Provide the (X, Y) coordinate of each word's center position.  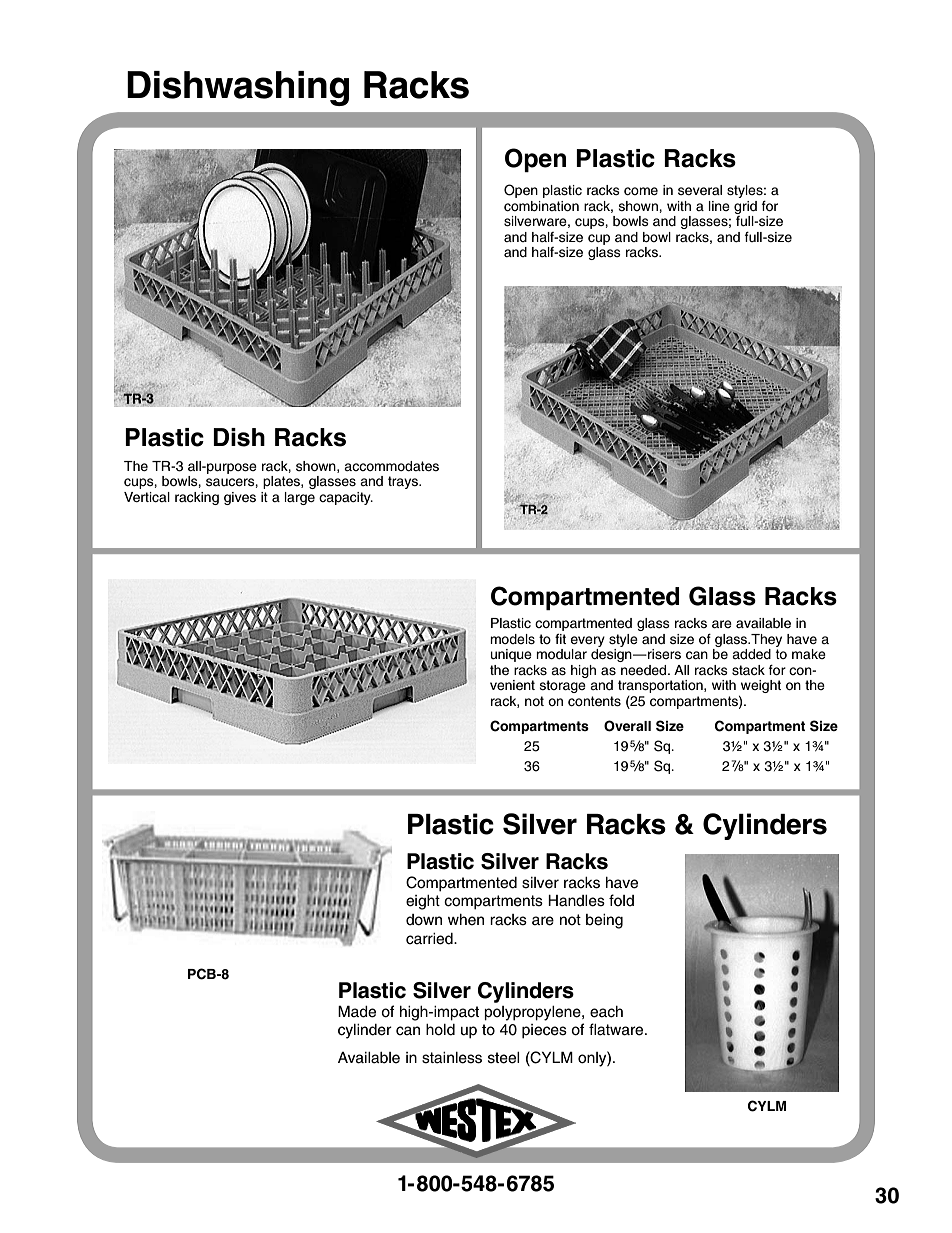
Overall (627, 726)
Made (357, 1011)
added (751, 654)
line (719, 206)
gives (240, 498)
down (424, 920)
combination (541, 206)
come (641, 191)
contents (594, 701)
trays (404, 482)
